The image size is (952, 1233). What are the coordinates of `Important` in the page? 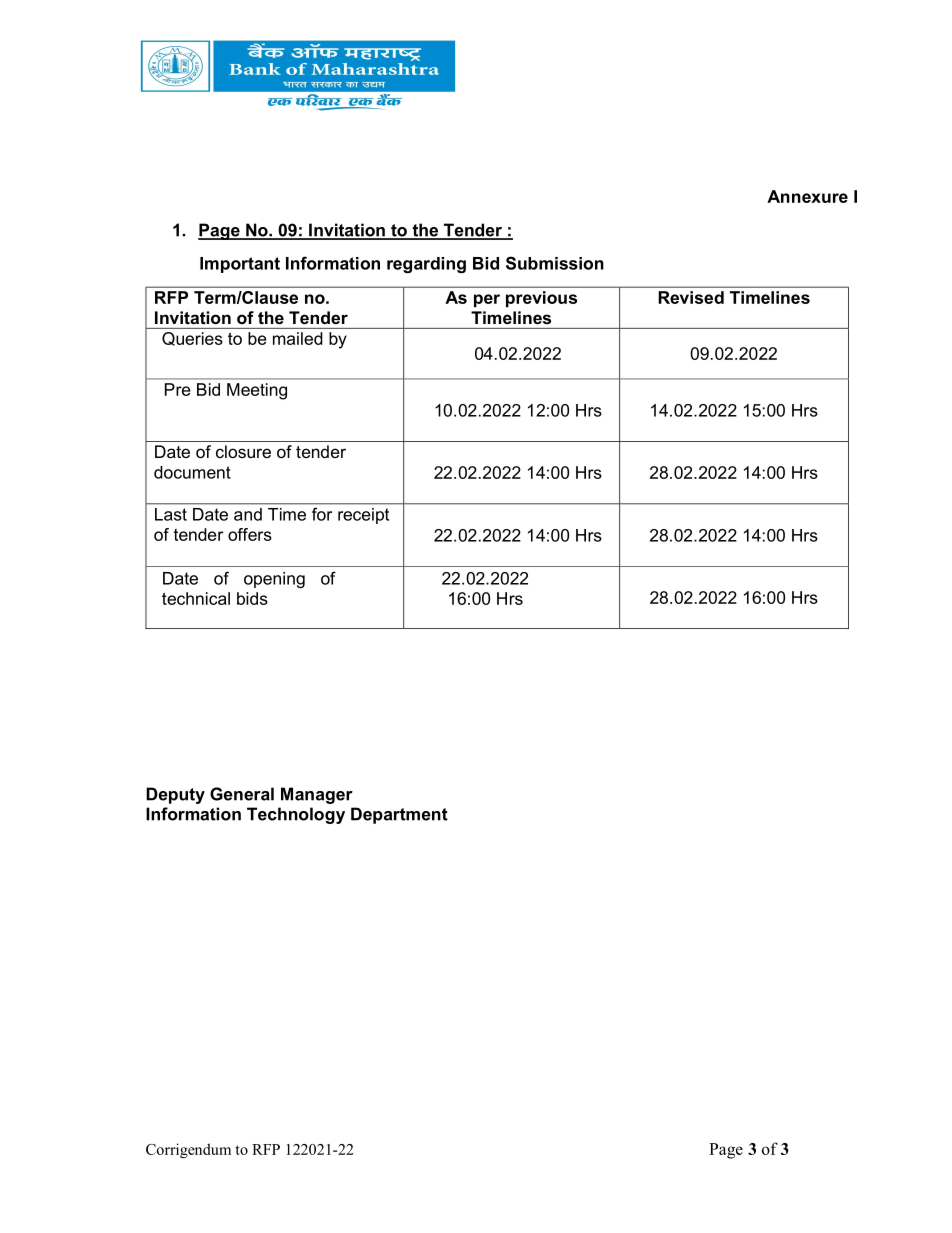 It's located at (240, 265).
